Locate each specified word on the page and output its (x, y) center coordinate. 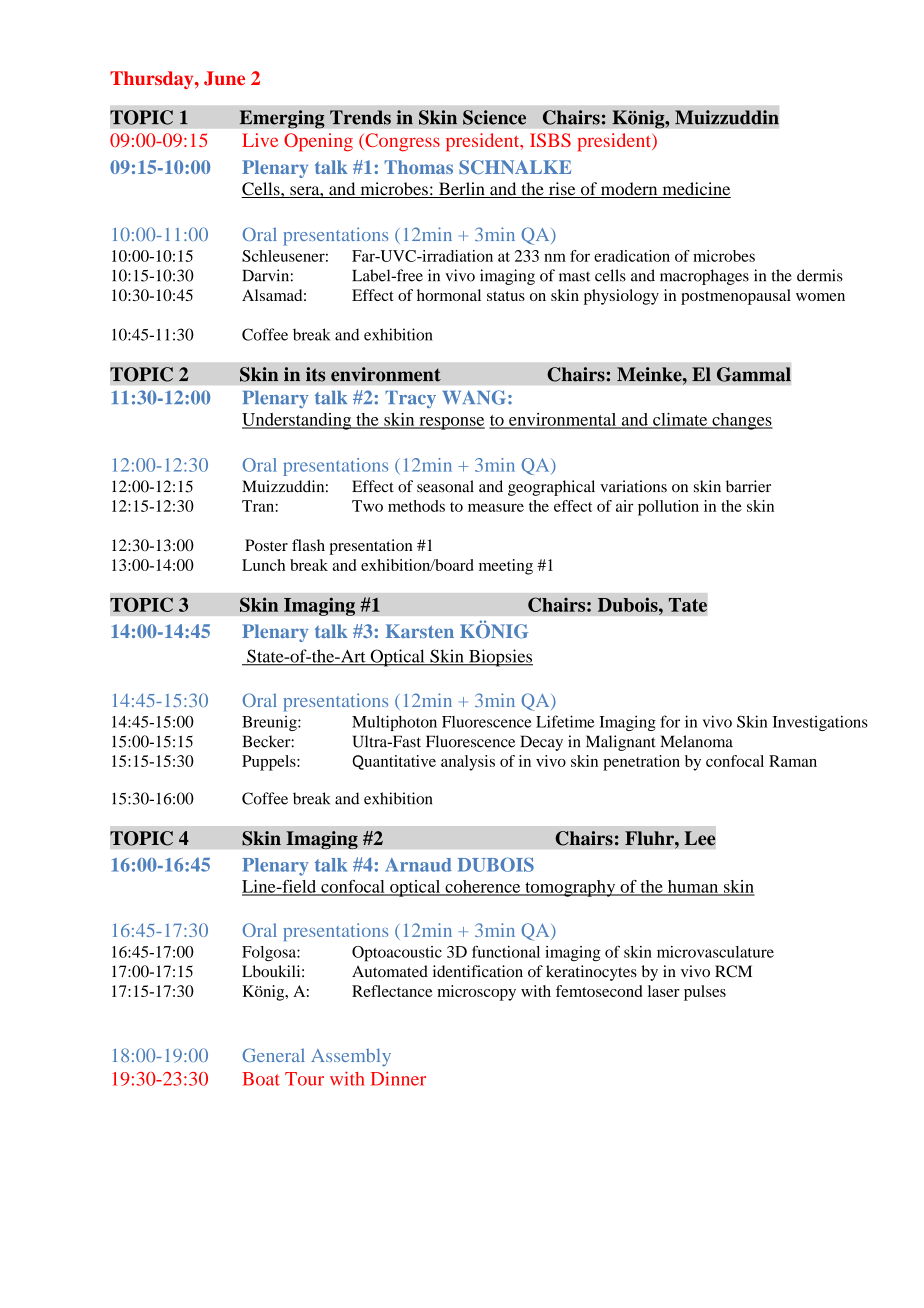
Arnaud (418, 865)
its (315, 374)
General (273, 1055)
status (506, 296)
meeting (506, 567)
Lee (699, 838)
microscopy (476, 993)
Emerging (282, 119)
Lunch (263, 565)
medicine (695, 190)
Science (494, 117)
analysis (468, 763)
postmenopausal (736, 297)
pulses (705, 993)
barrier (748, 486)
